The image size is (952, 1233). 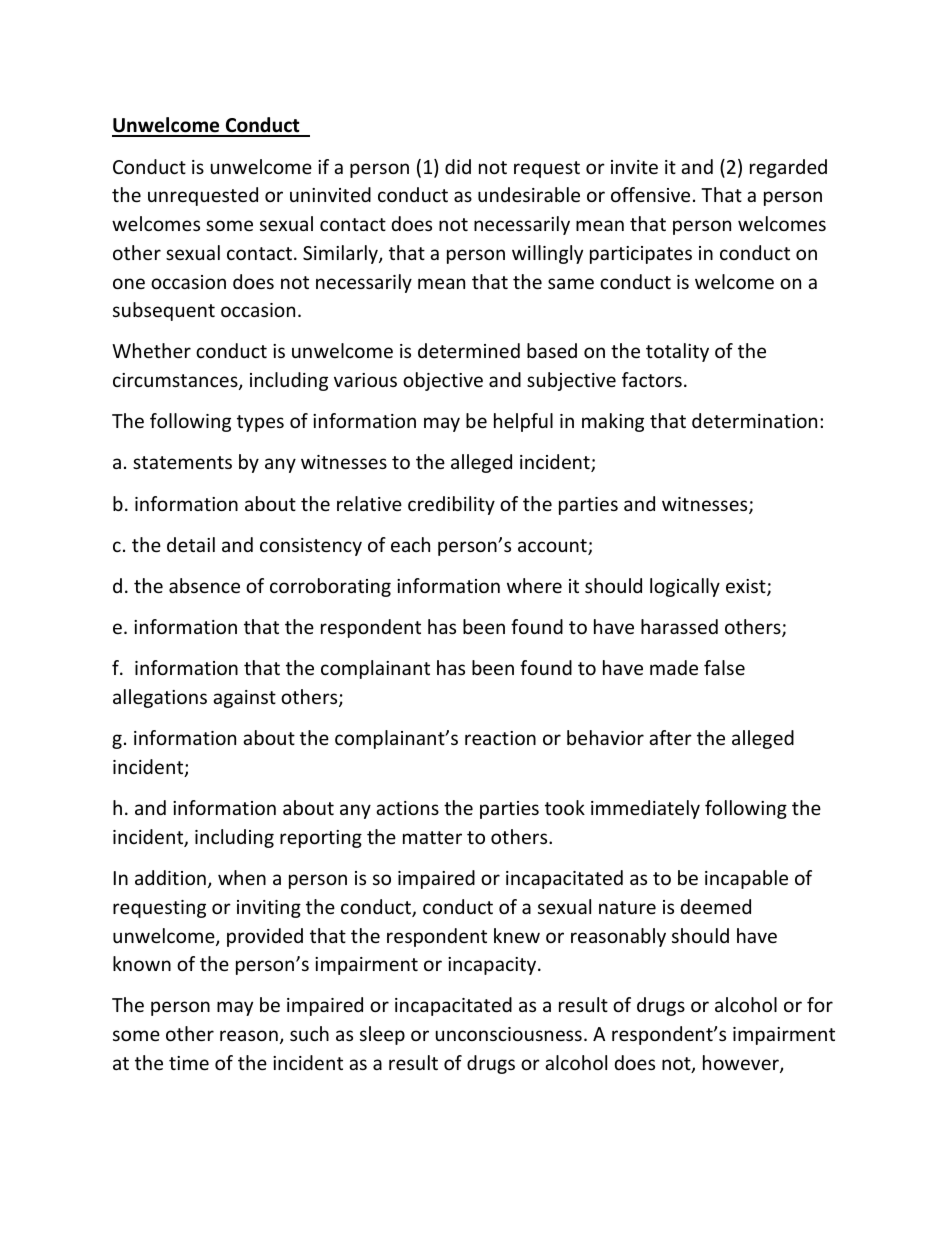 What do you see at coordinates (754, 420) in the screenshot?
I see `determination` at bounding box center [754, 420].
